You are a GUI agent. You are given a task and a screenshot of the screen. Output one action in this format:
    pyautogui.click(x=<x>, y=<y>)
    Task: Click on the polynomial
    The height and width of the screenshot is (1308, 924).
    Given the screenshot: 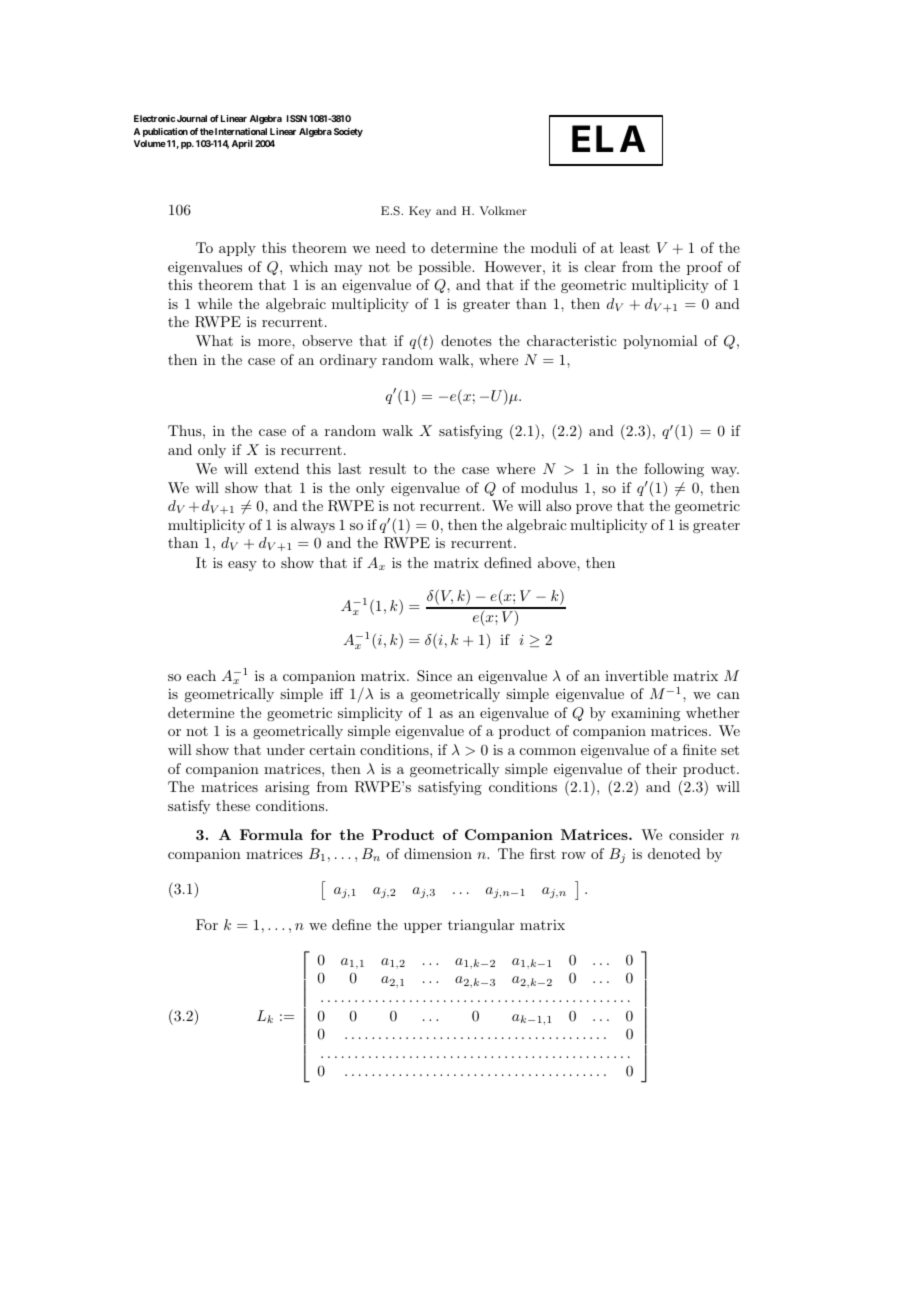 What is the action you would take?
    pyautogui.click(x=660, y=342)
